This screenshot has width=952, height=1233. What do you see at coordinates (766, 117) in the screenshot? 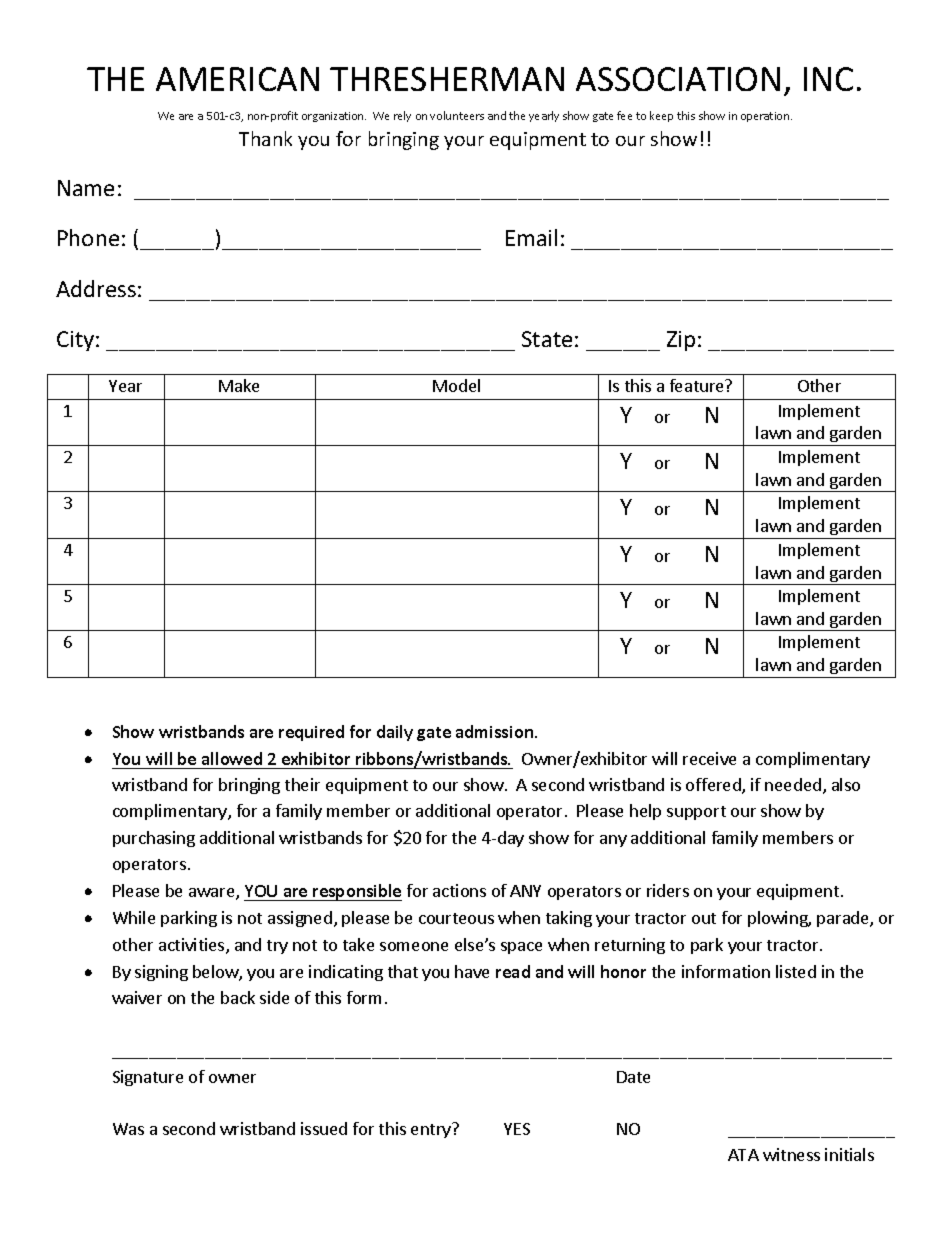
I see `operation` at bounding box center [766, 117].
